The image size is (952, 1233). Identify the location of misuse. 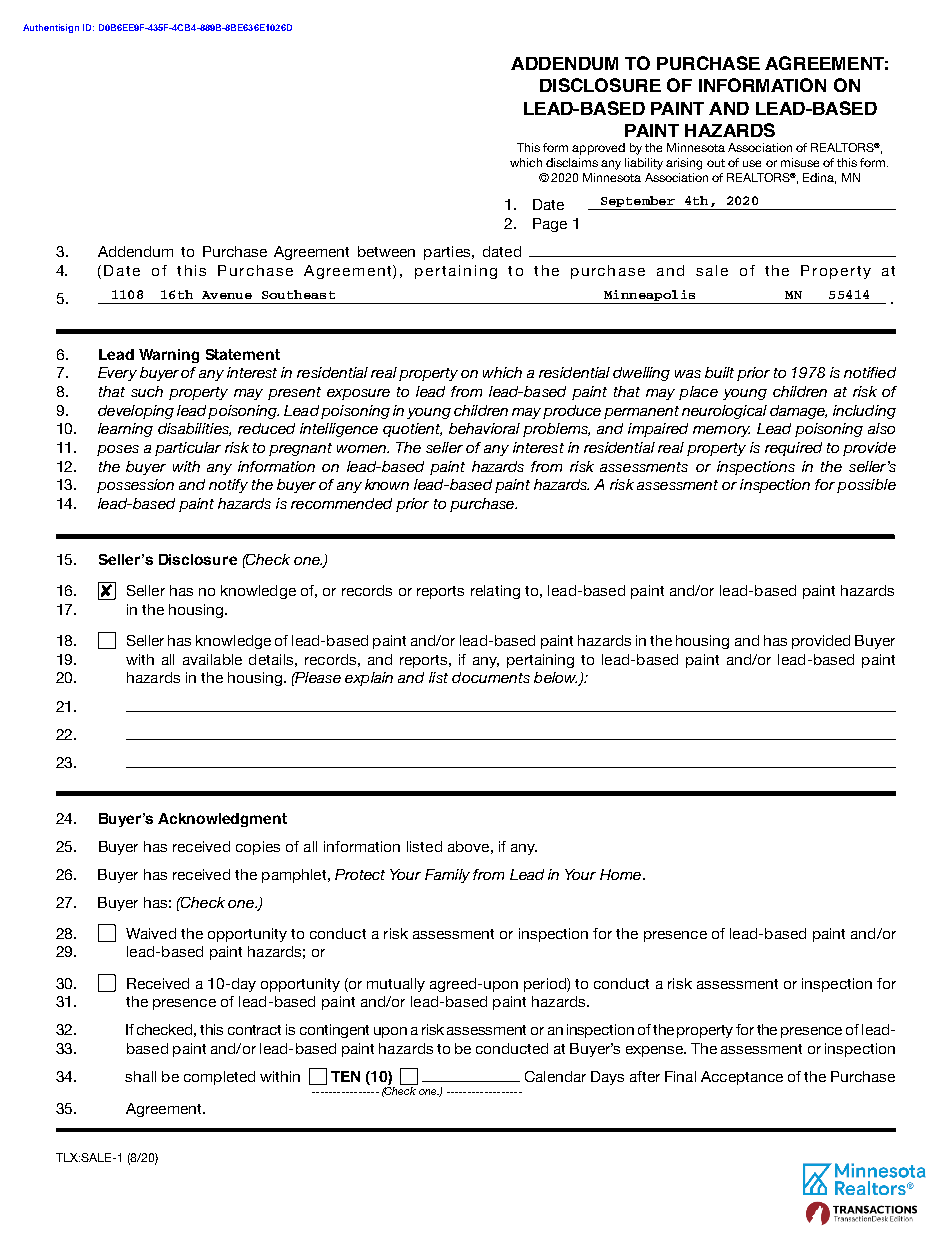
(800, 162).
